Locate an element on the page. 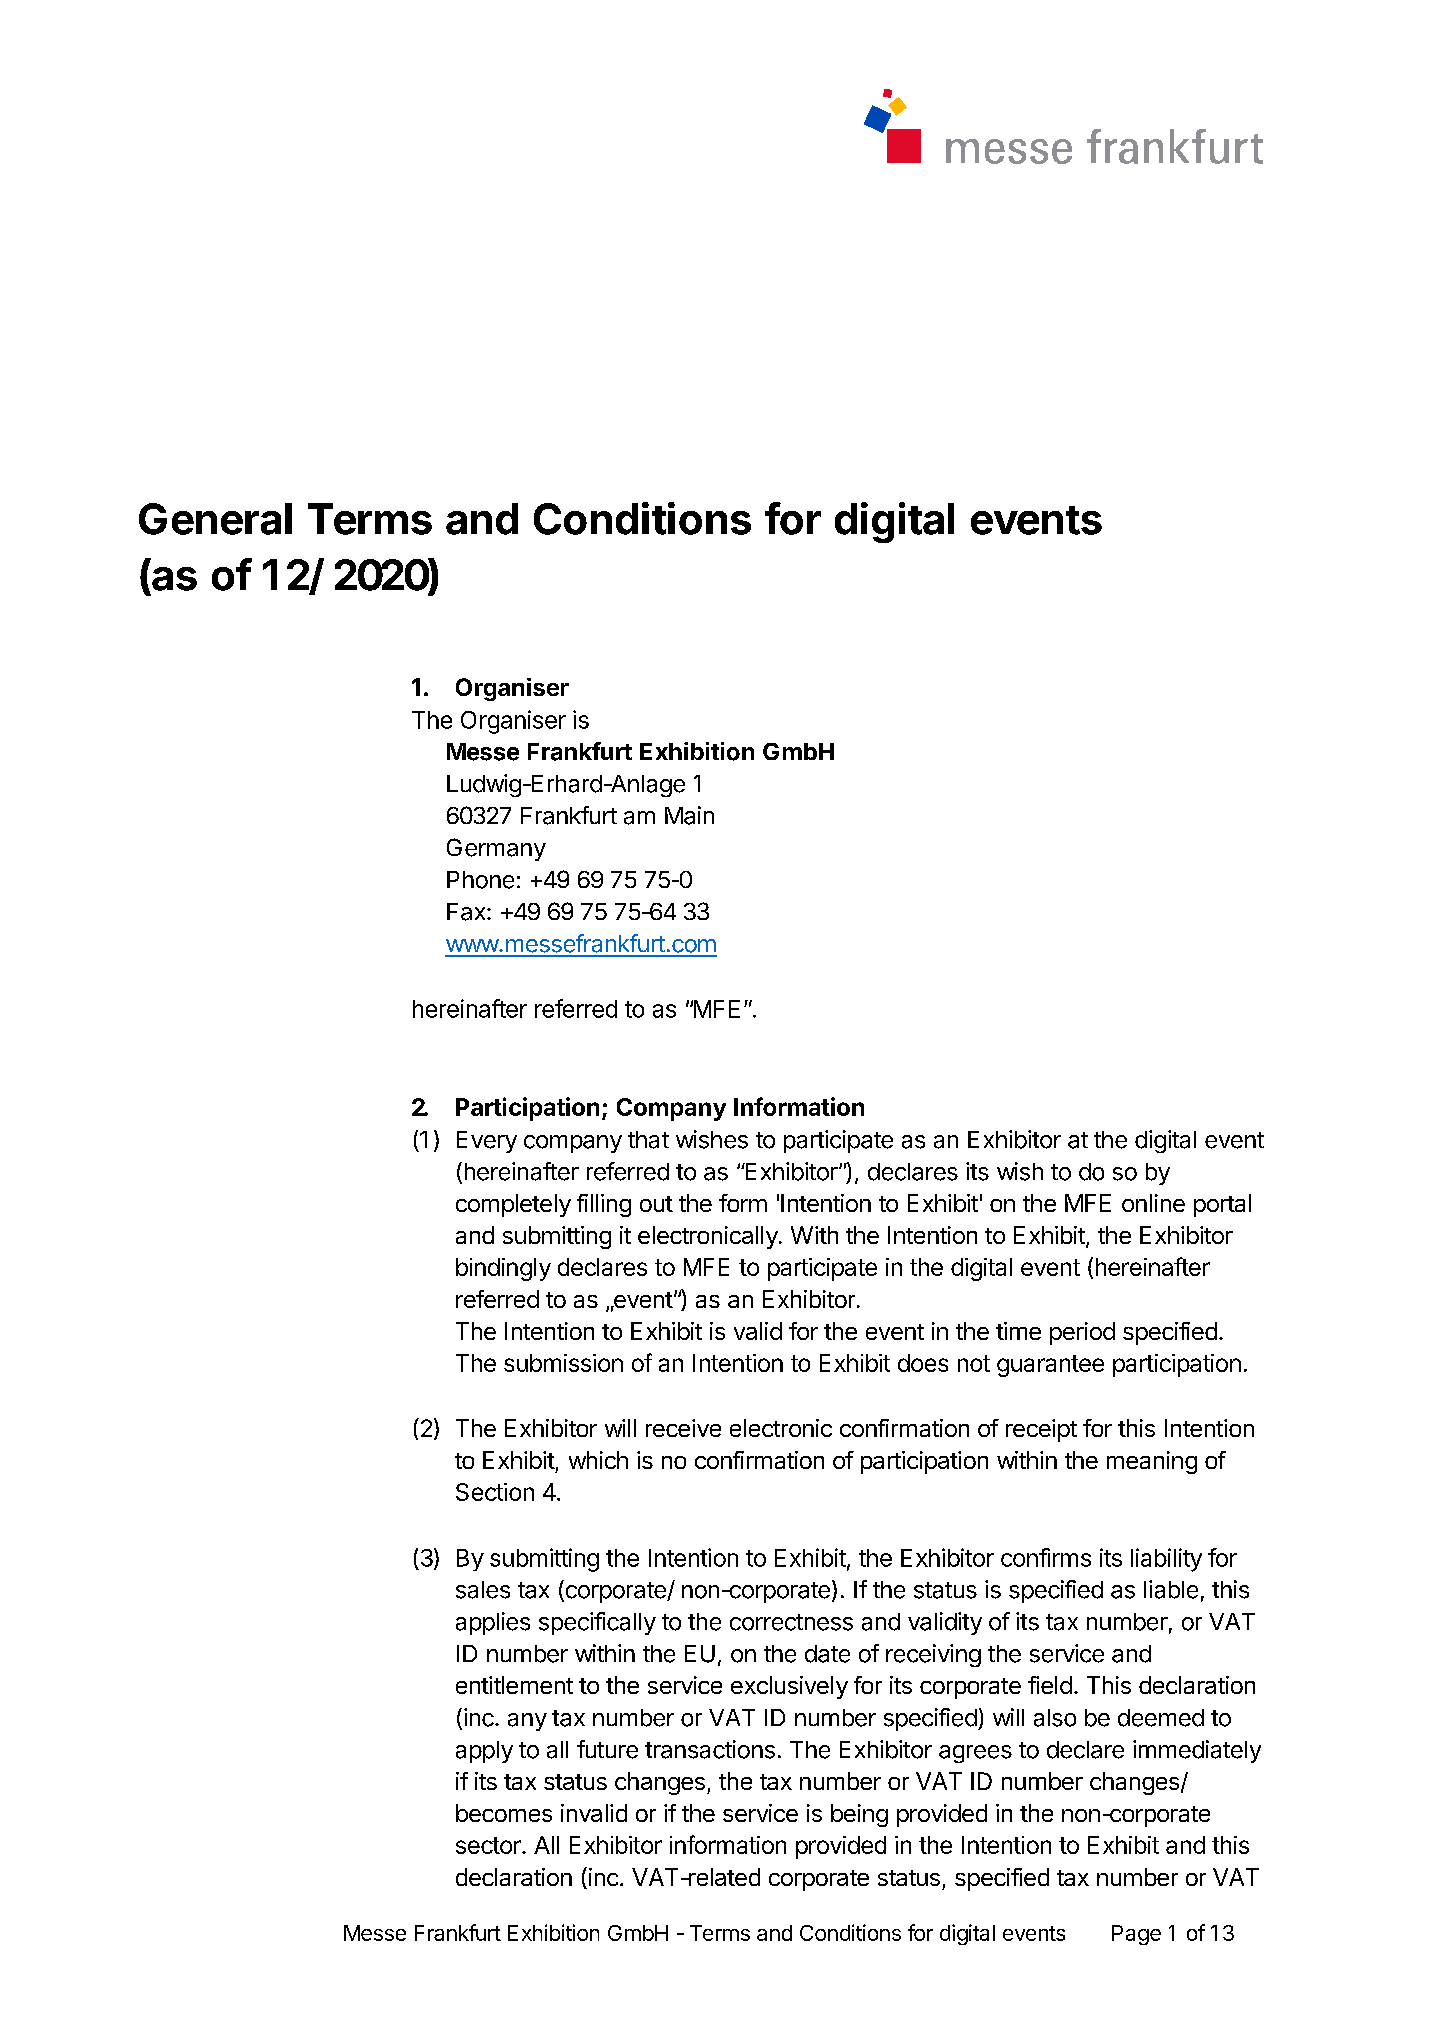 This page has width=1439, height=2035. that is located at coordinates (648, 1140).
